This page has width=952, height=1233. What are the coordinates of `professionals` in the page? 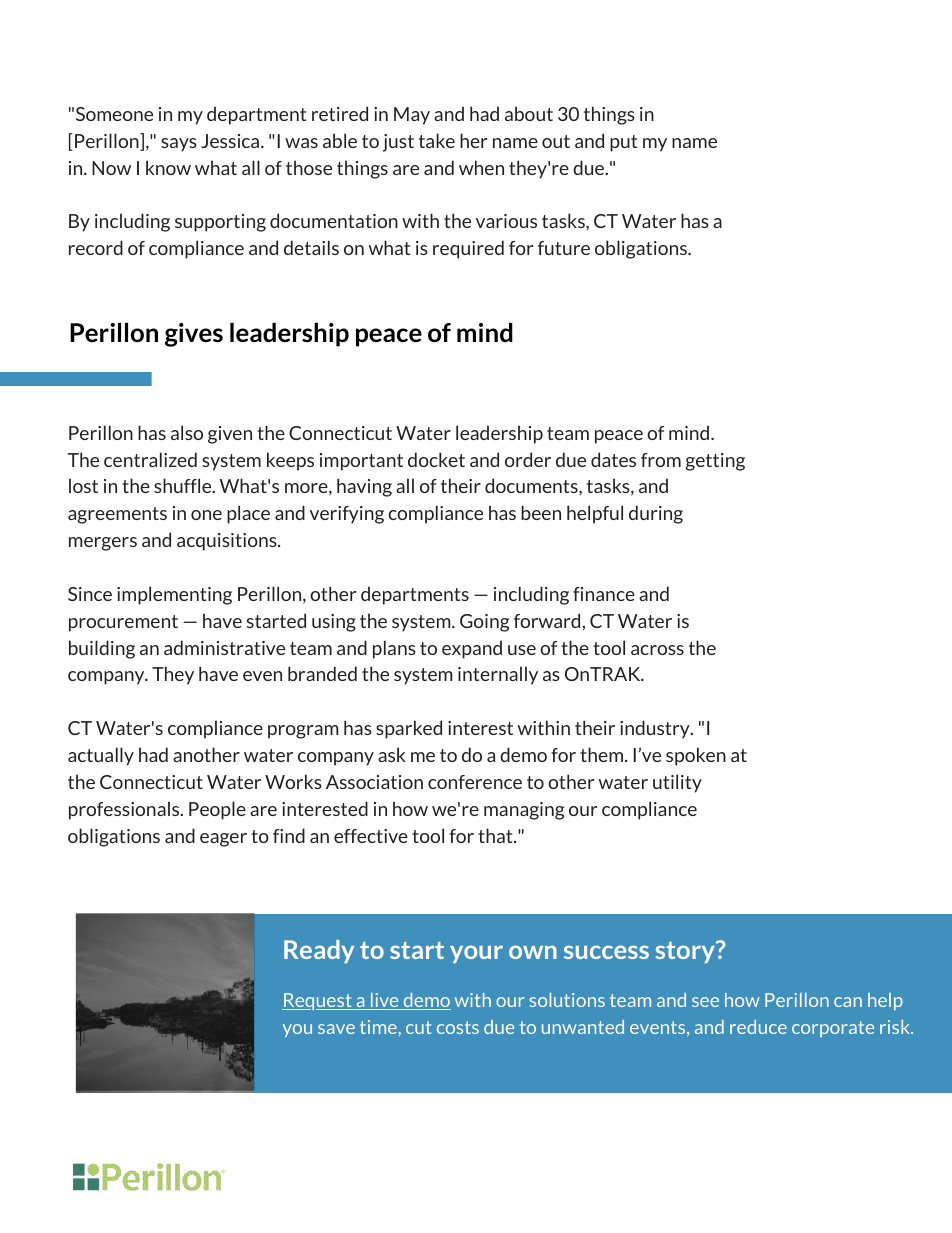 It's located at (125, 810).
